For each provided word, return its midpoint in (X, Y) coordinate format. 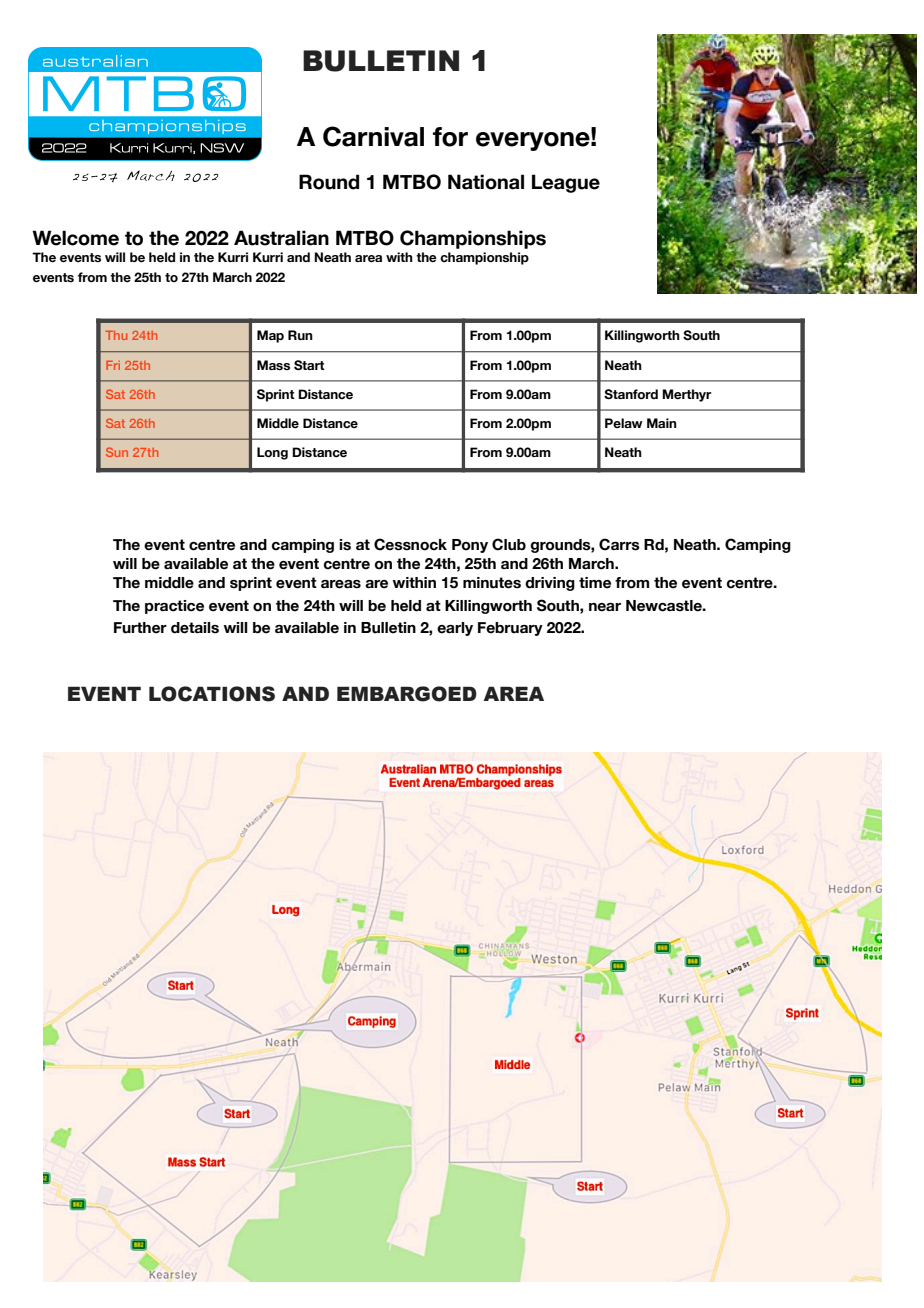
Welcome (75, 238)
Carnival (373, 136)
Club (509, 544)
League (566, 183)
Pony (470, 546)
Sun (117, 452)
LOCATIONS (212, 694)
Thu (116, 335)
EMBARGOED (407, 694)
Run (300, 335)
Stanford (631, 394)
